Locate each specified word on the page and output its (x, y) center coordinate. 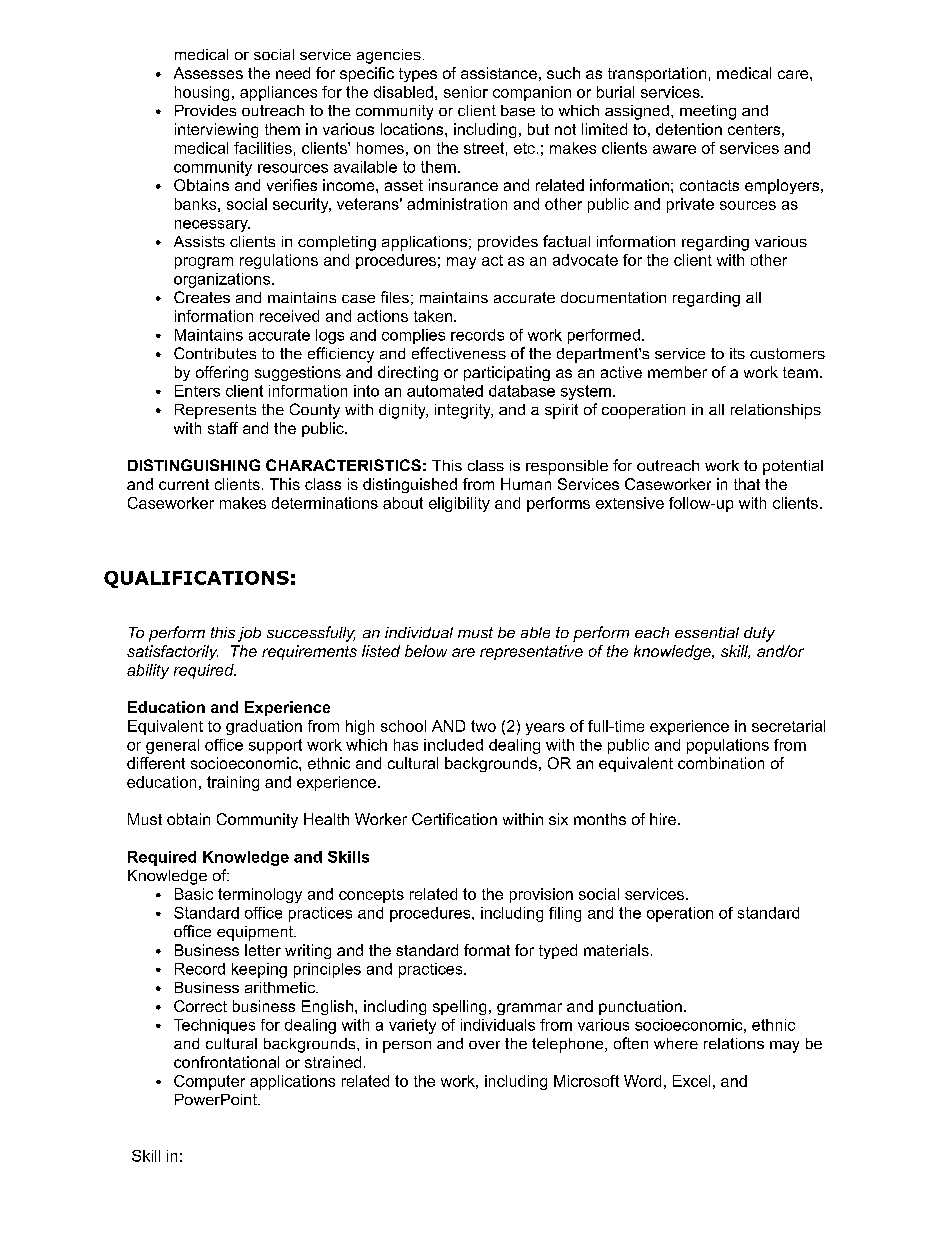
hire (663, 819)
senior (466, 92)
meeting (708, 112)
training (233, 783)
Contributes (215, 353)
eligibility (459, 504)
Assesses (208, 73)
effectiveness (459, 353)
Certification (454, 819)
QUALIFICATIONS (196, 579)
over (484, 1045)
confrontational (226, 1062)
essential (707, 632)
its (737, 353)
